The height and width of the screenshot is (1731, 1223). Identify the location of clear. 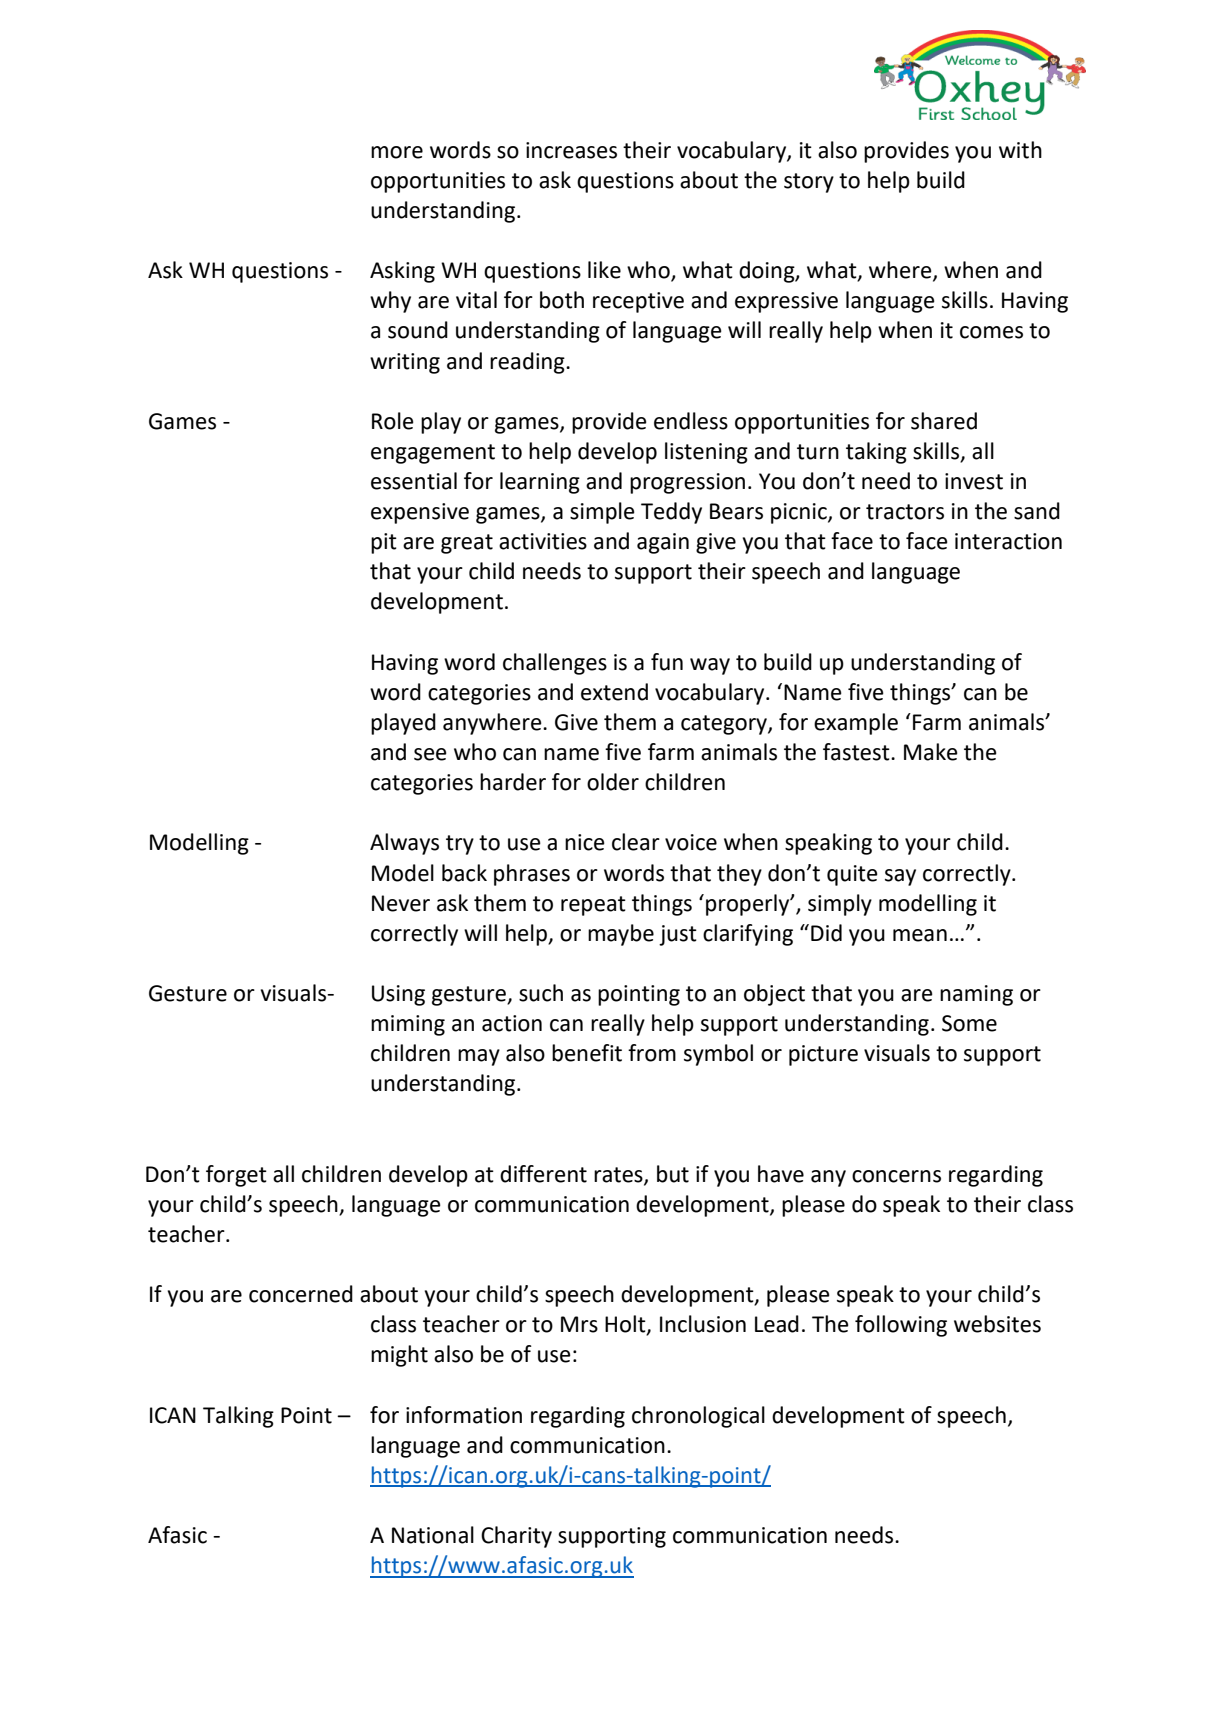
(636, 842).
